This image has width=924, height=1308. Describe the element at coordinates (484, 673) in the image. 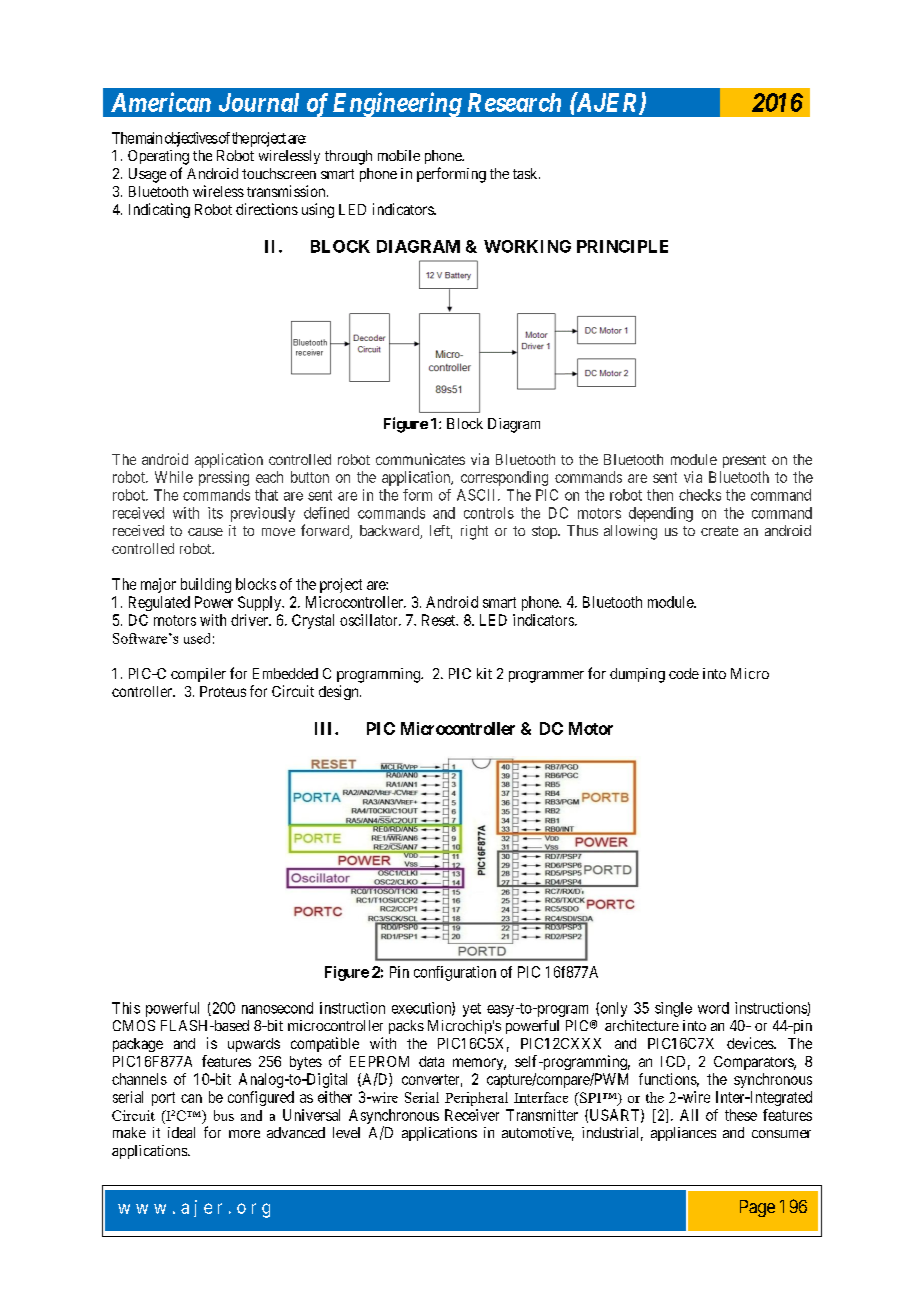

I see `kit` at that location.
